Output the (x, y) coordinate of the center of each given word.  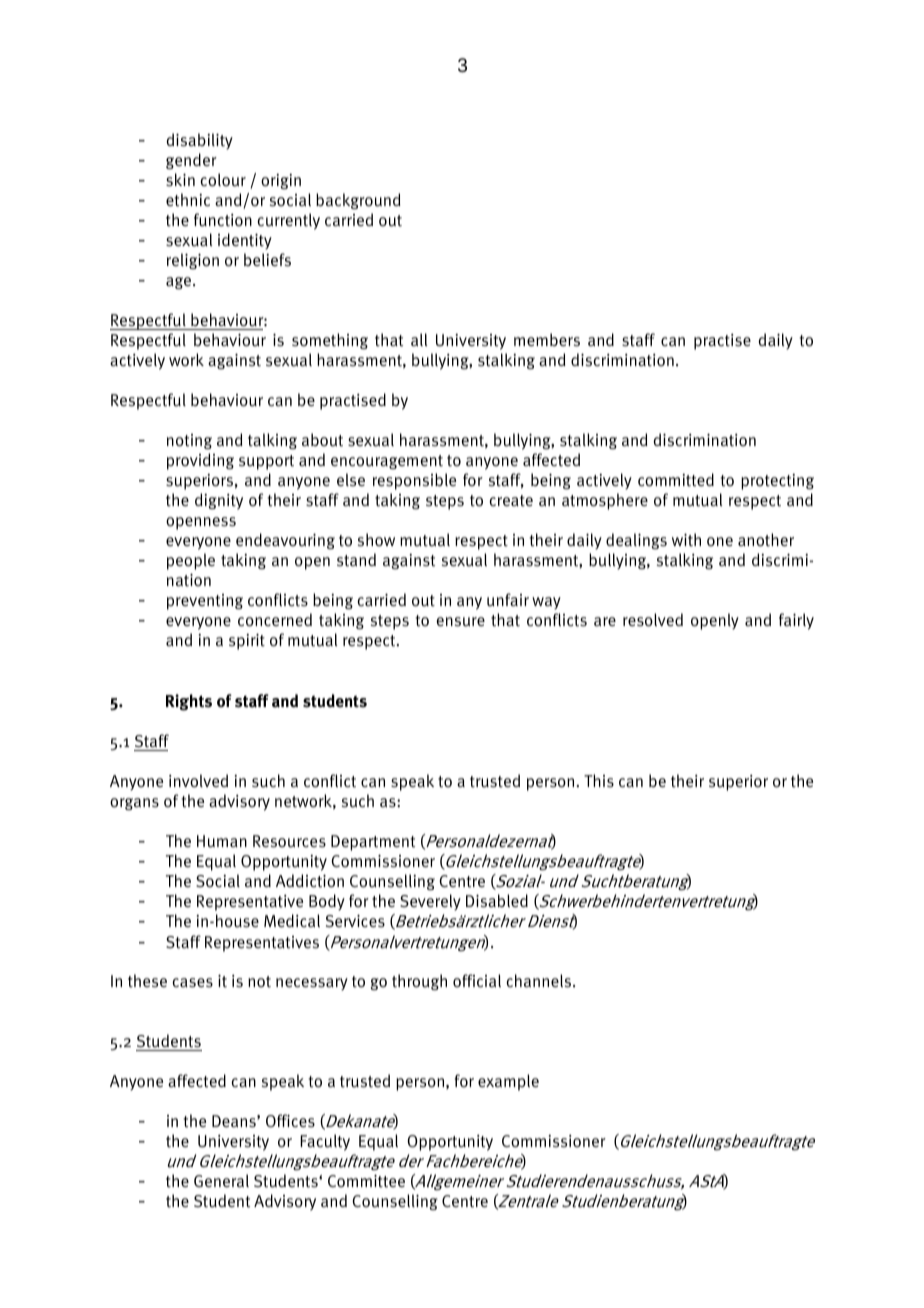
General (221, 1181)
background (358, 201)
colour (223, 180)
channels (540, 981)
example (508, 1082)
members (547, 340)
